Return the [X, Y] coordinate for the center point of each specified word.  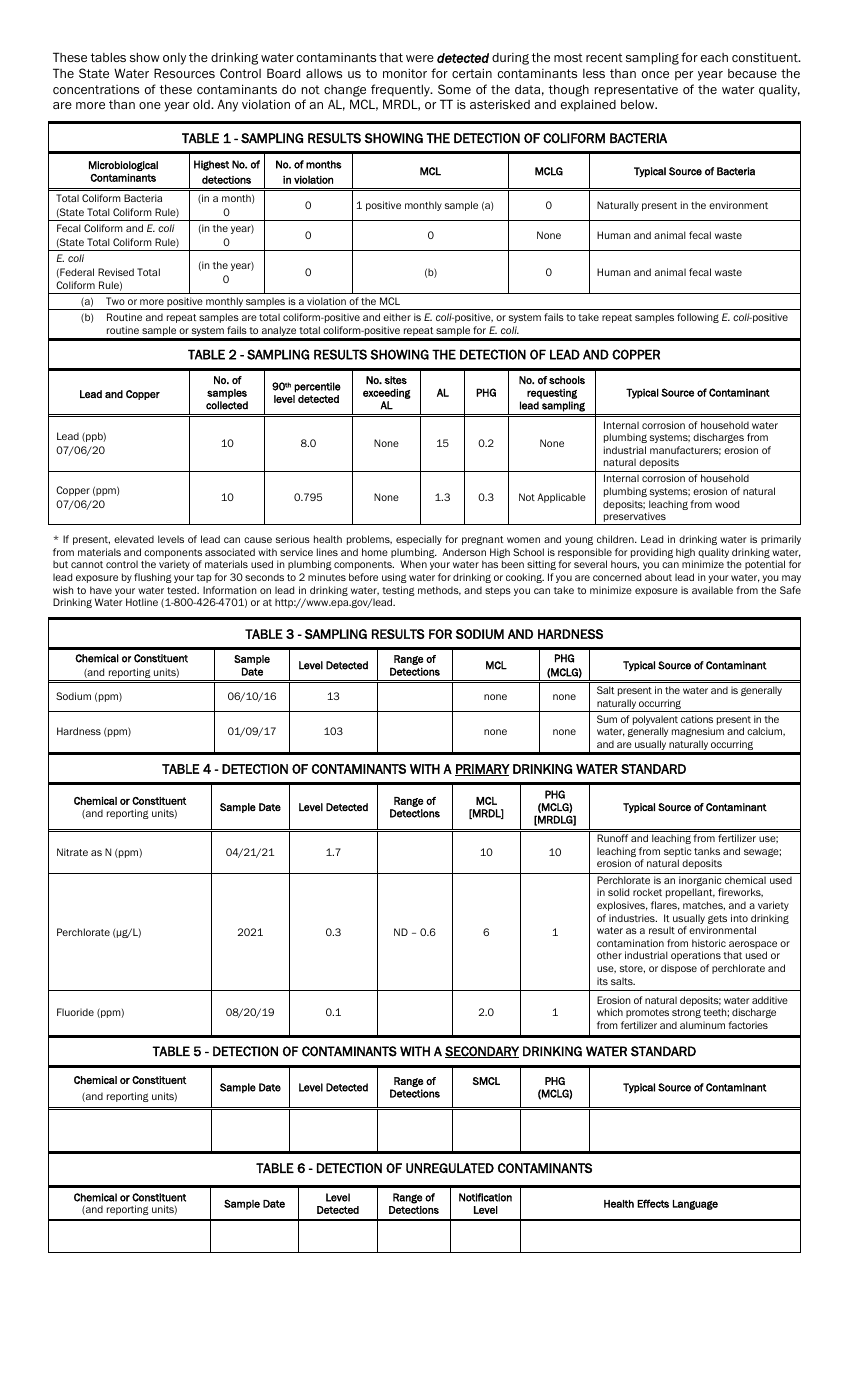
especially [419, 540]
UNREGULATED [450, 1168]
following [698, 318]
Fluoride [75, 1012]
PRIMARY [482, 770]
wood [727, 504]
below [639, 104]
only [174, 59]
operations [696, 956]
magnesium [698, 732]
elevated [134, 539]
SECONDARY [482, 1052]
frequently [401, 90]
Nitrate [72, 852]
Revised [116, 272]
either [397, 317]
